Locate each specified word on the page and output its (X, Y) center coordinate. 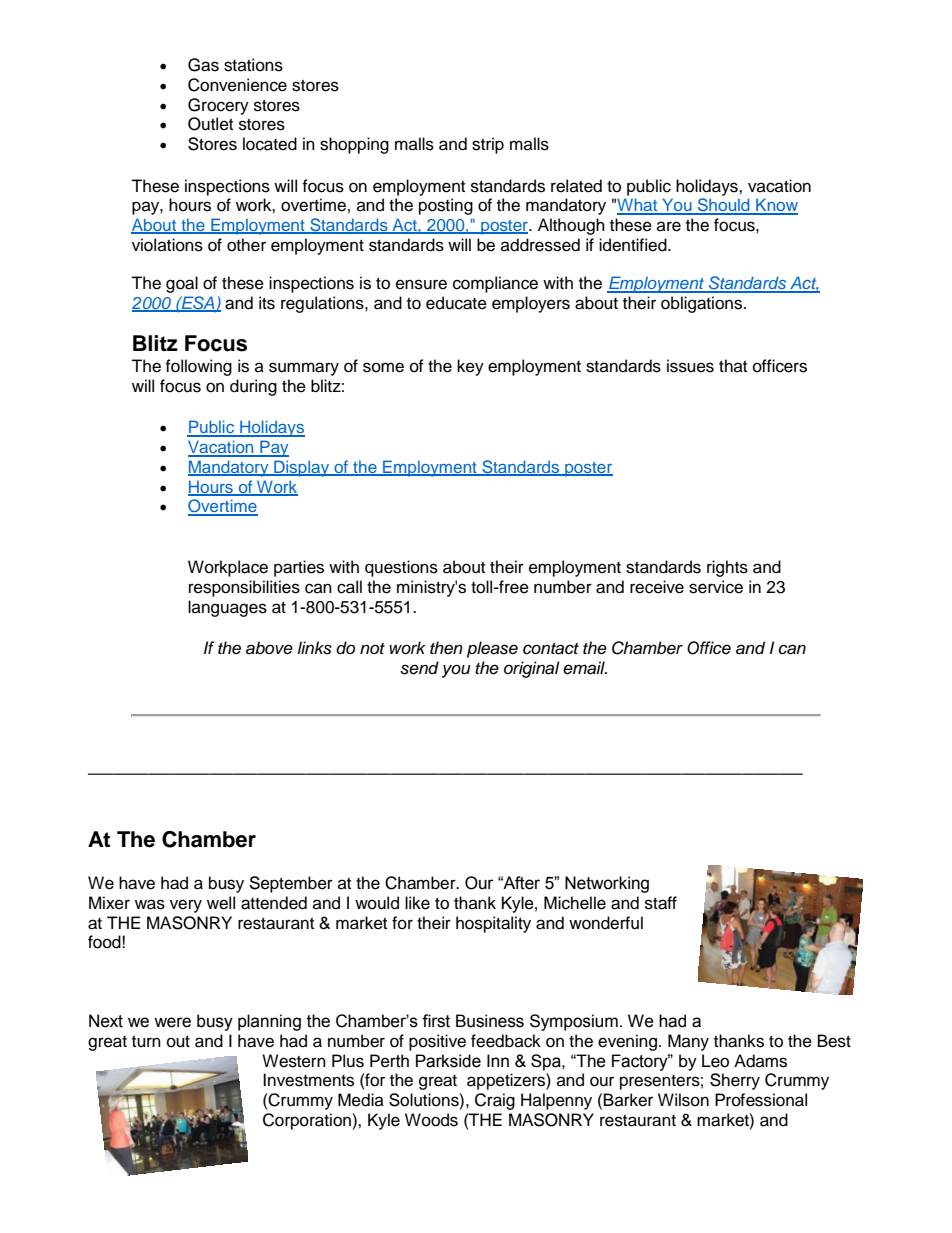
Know (776, 206)
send (419, 668)
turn (146, 1042)
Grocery (218, 106)
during (253, 387)
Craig (495, 1101)
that (733, 365)
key (470, 367)
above (269, 648)
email (585, 668)
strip (488, 145)
